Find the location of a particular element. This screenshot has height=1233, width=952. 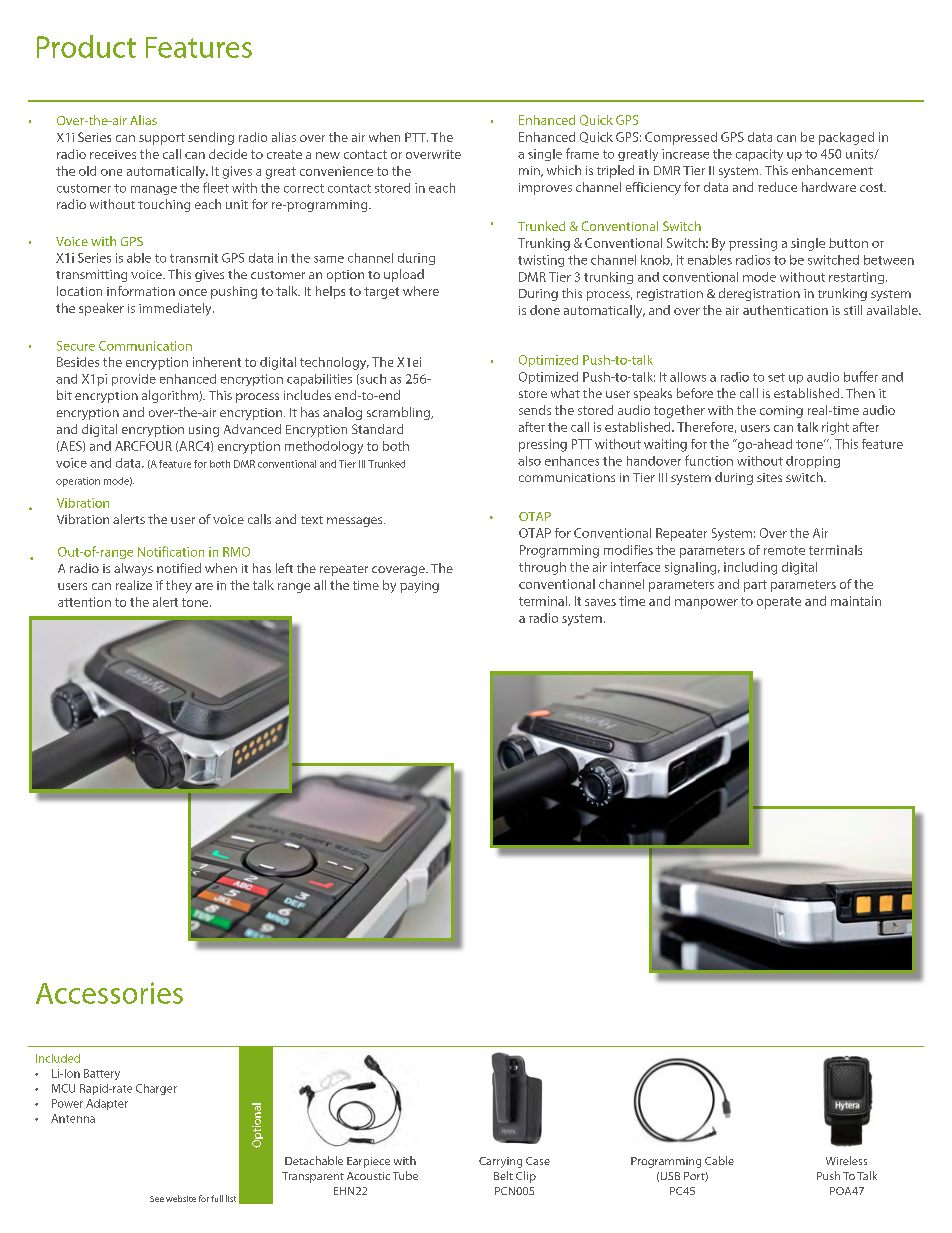

Product is located at coordinates (86, 46).
